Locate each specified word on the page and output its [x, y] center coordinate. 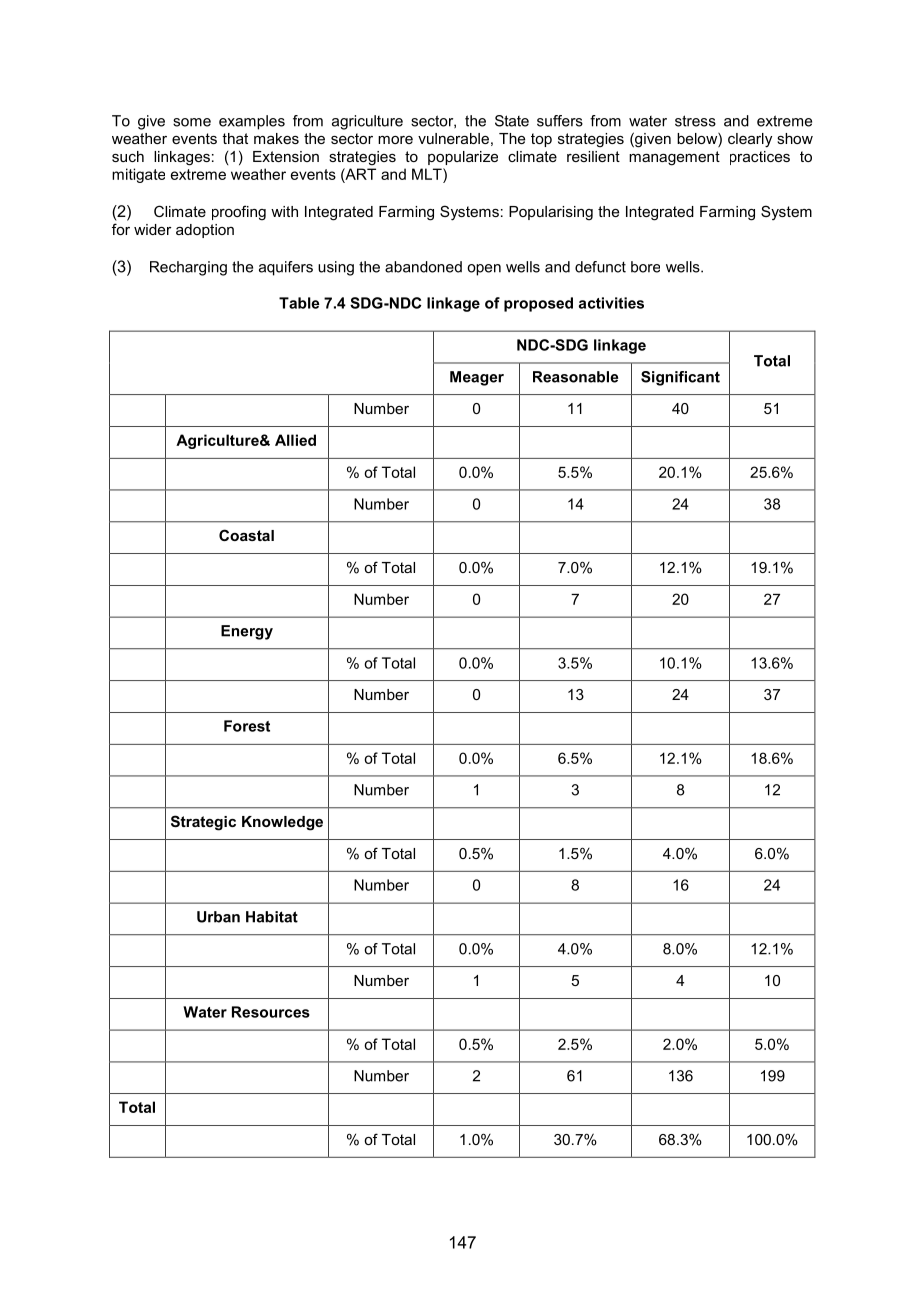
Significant [680, 378]
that [235, 138]
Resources [271, 1012]
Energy [247, 632]
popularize [463, 158]
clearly [750, 140]
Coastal [246, 535]
